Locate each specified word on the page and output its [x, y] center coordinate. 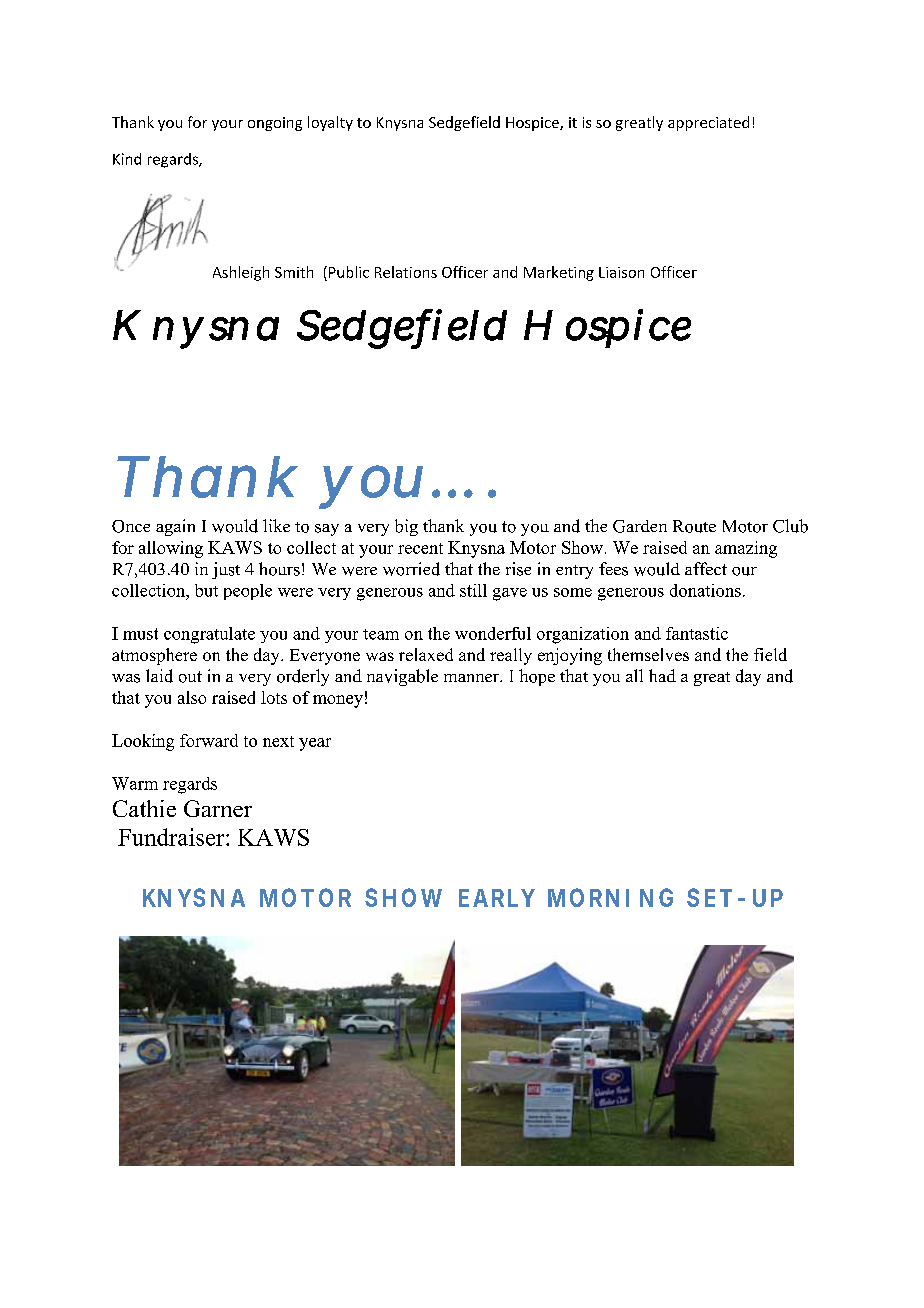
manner [473, 678]
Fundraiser [172, 837]
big [406, 527]
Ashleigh [241, 273]
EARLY [497, 898]
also [192, 697]
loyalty [330, 123]
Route [694, 526]
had [662, 675]
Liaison [621, 272]
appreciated [708, 123]
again [175, 527]
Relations [406, 272]
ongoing [275, 124]
